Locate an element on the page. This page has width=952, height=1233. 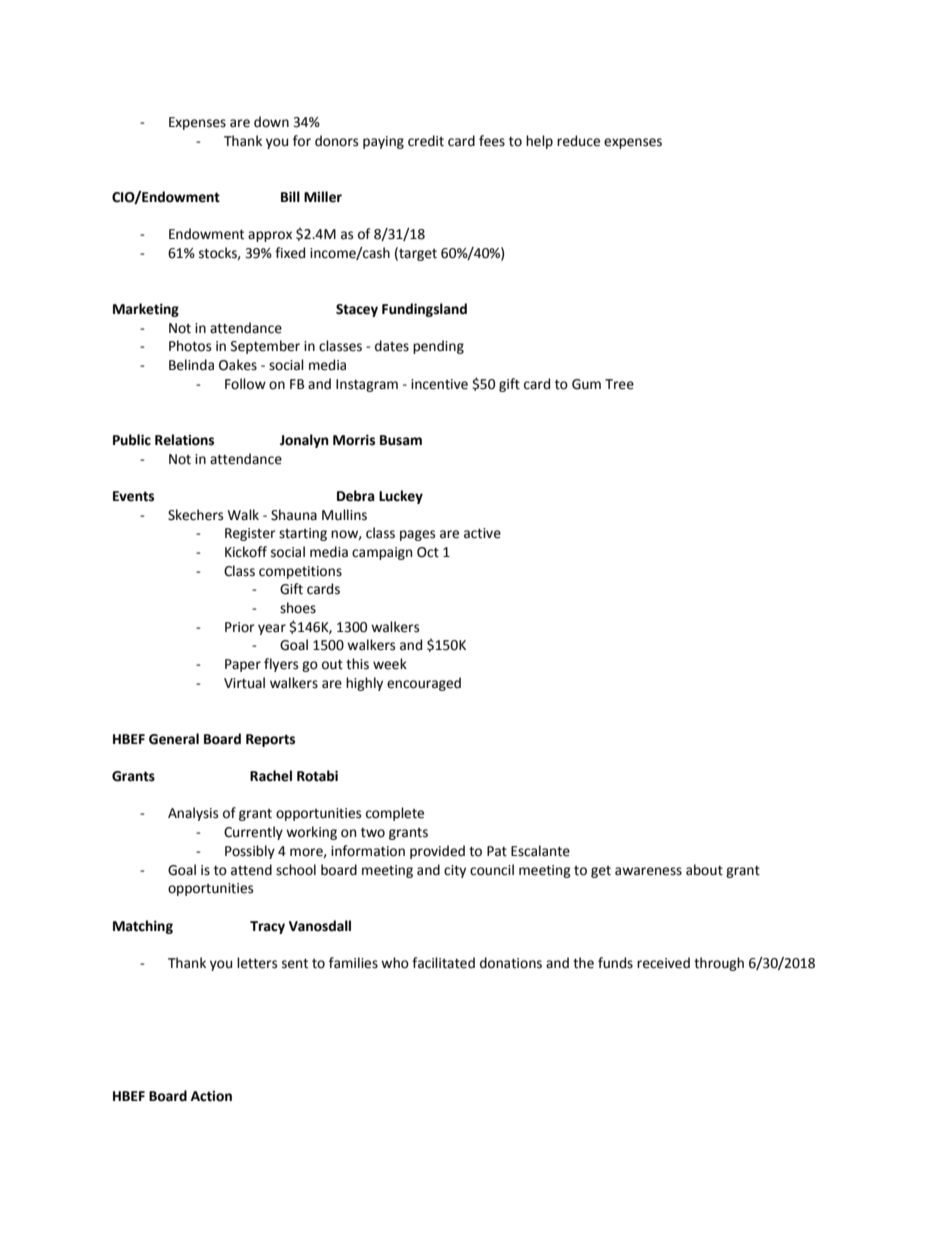
active is located at coordinates (482, 533).
